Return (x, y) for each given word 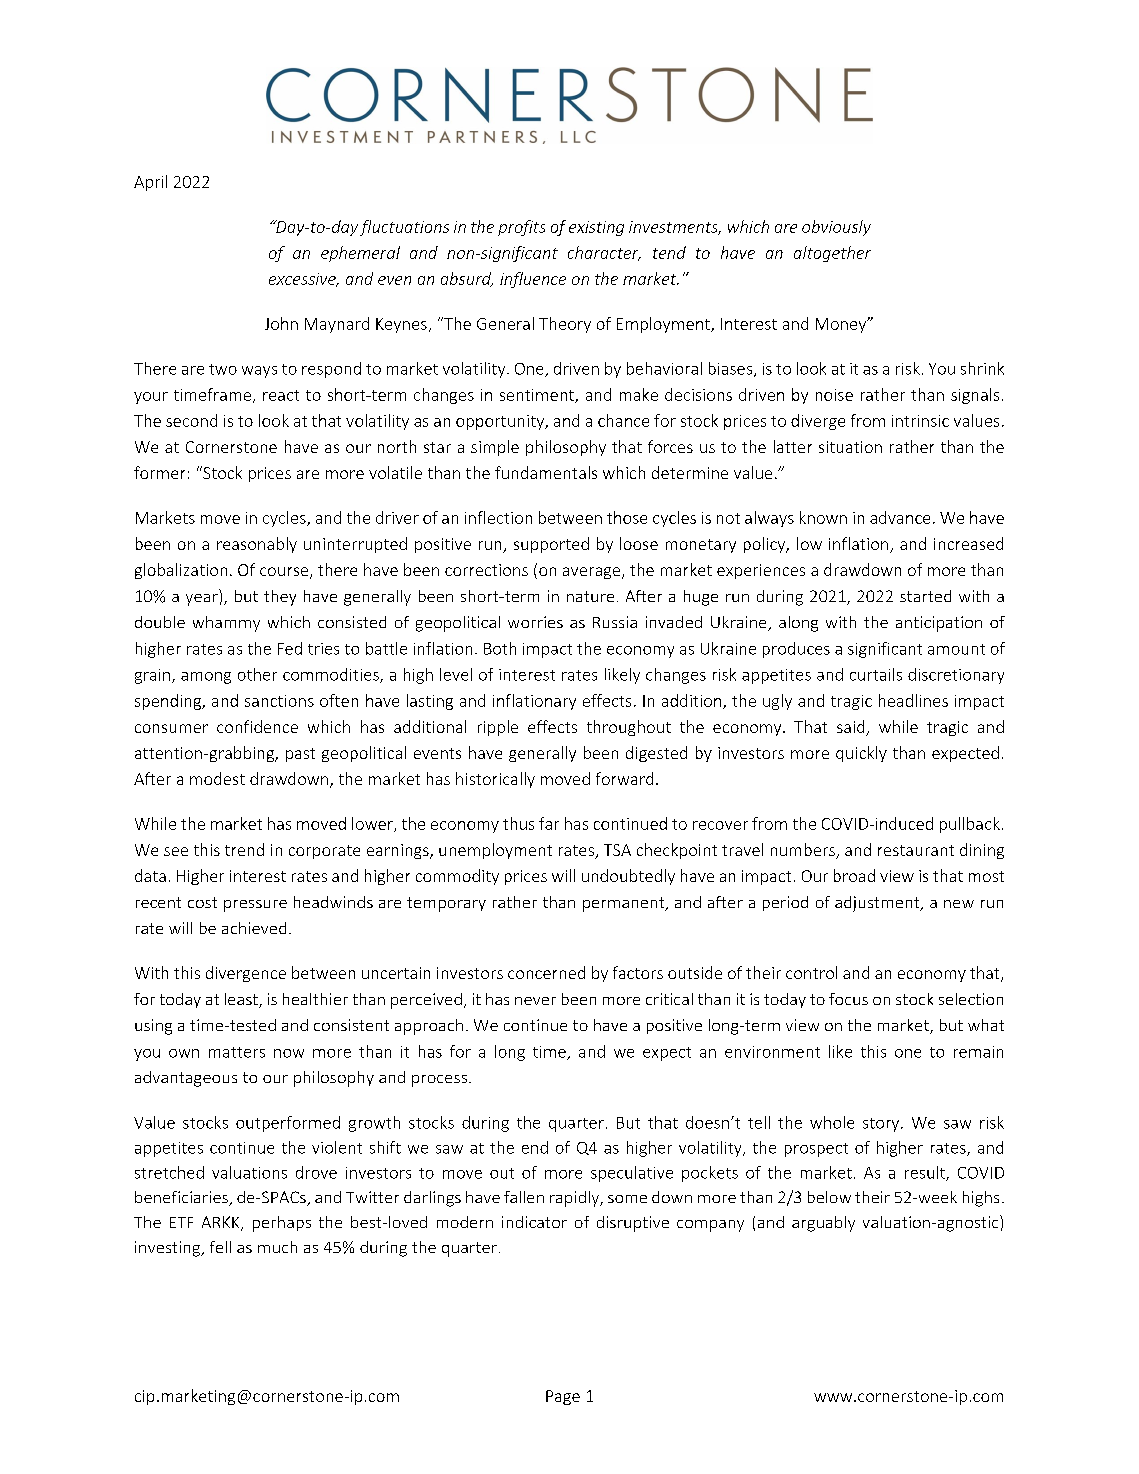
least (242, 1000)
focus (848, 999)
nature (590, 596)
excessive (303, 280)
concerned (546, 972)
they (280, 598)
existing (596, 228)
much (277, 1247)
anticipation (939, 624)
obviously (836, 228)
